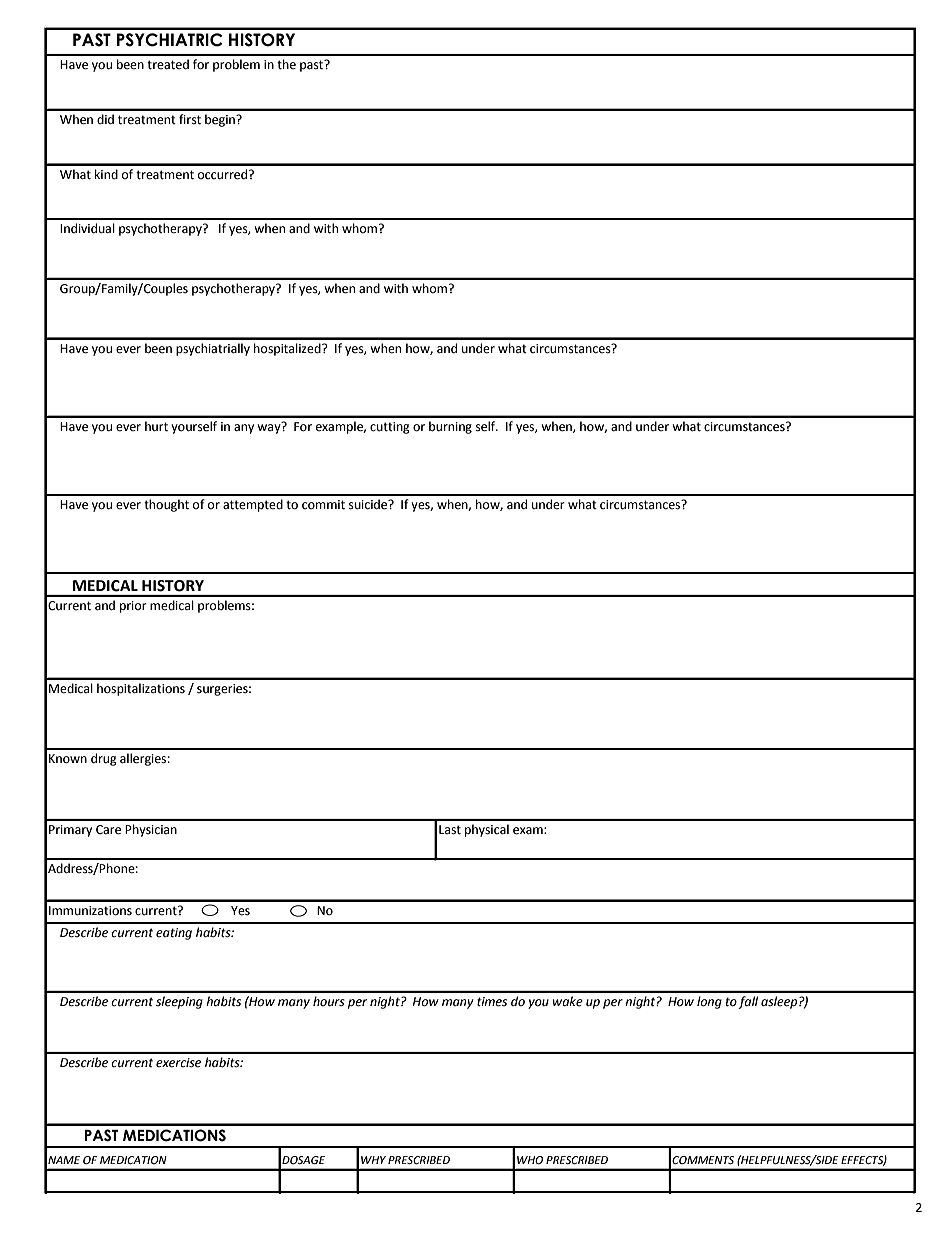 The image size is (952, 1233). I want to click on burning, so click(450, 427).
